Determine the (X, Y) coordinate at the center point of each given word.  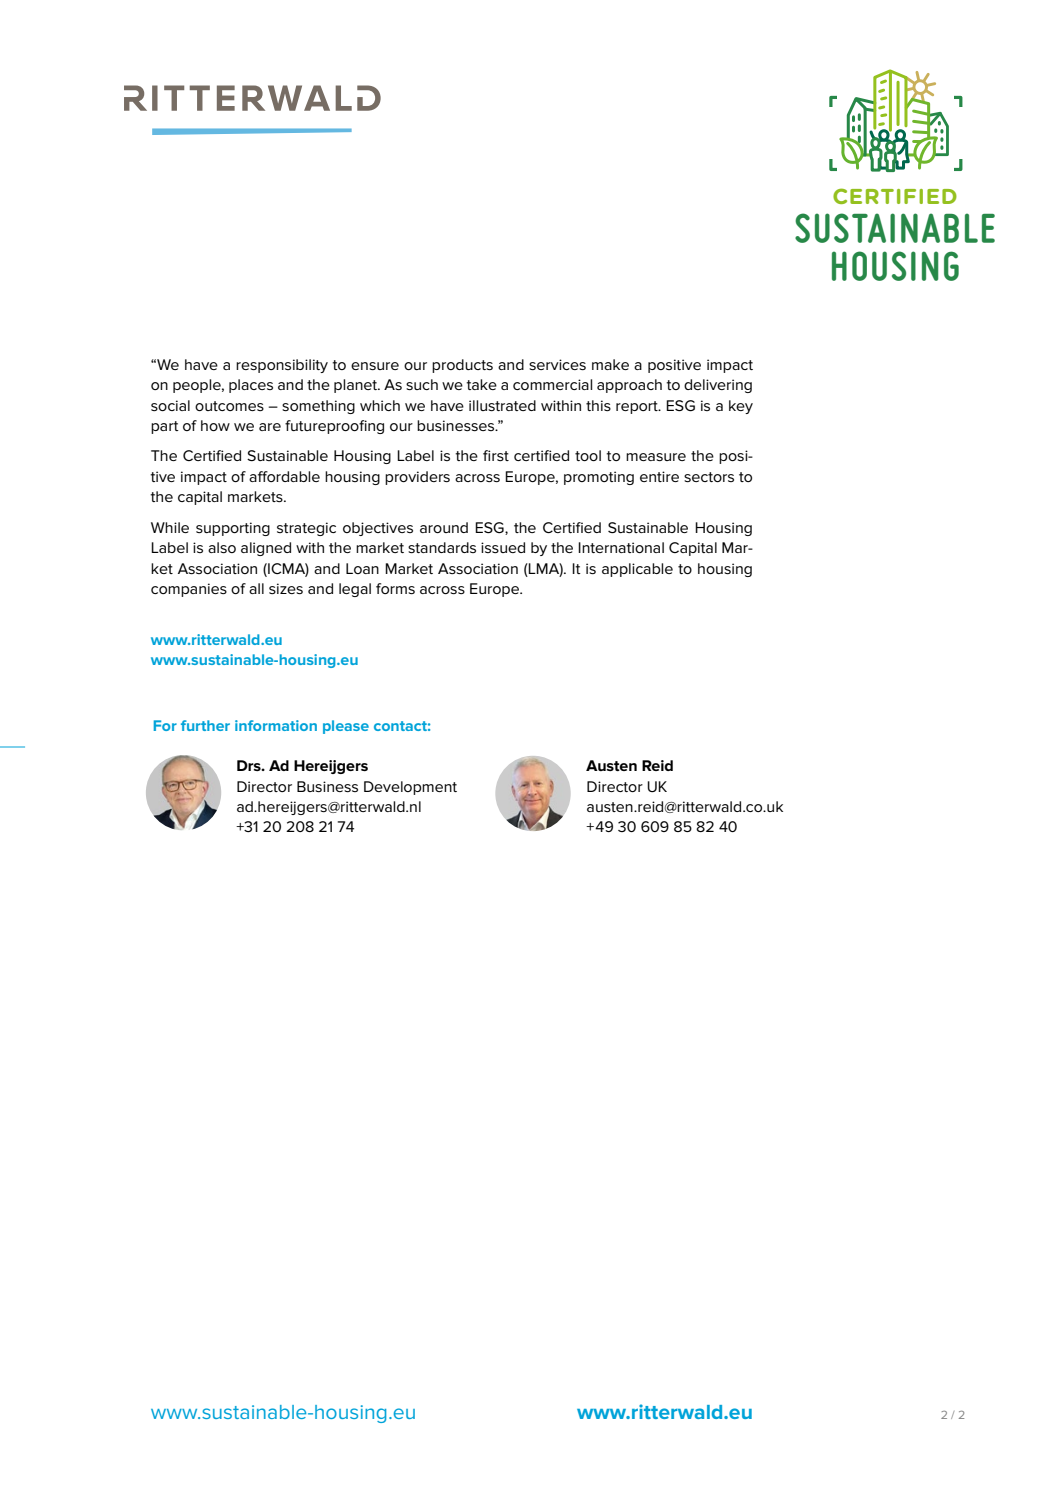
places (251, 386)
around (444, 527)
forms (395, 588)
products (462, 366)
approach (629, 386)
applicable (637, 570)
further (205, 725)
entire (659, 476)
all (256, 588)
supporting (233, 529)
